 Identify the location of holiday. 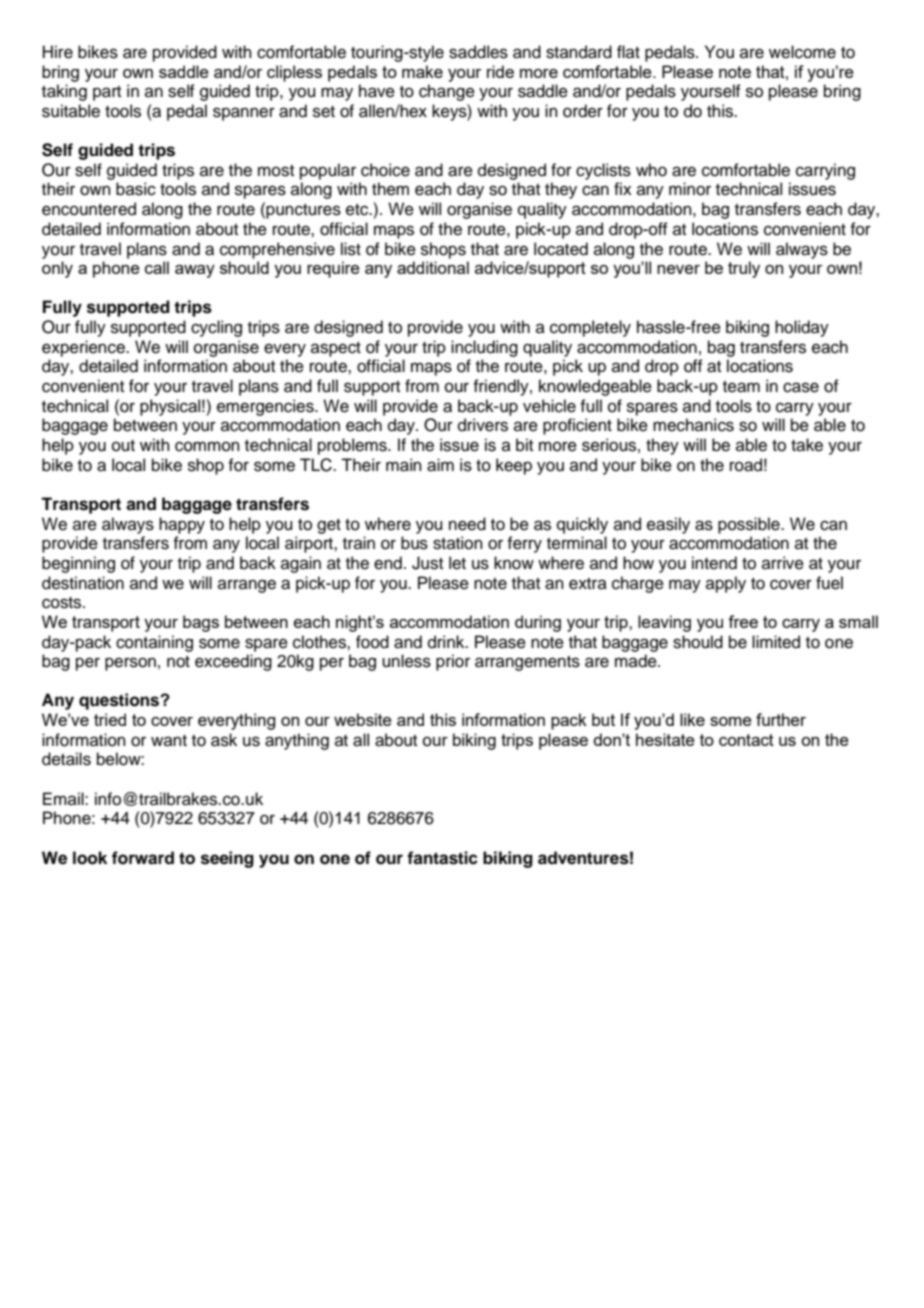
(802, 328).
